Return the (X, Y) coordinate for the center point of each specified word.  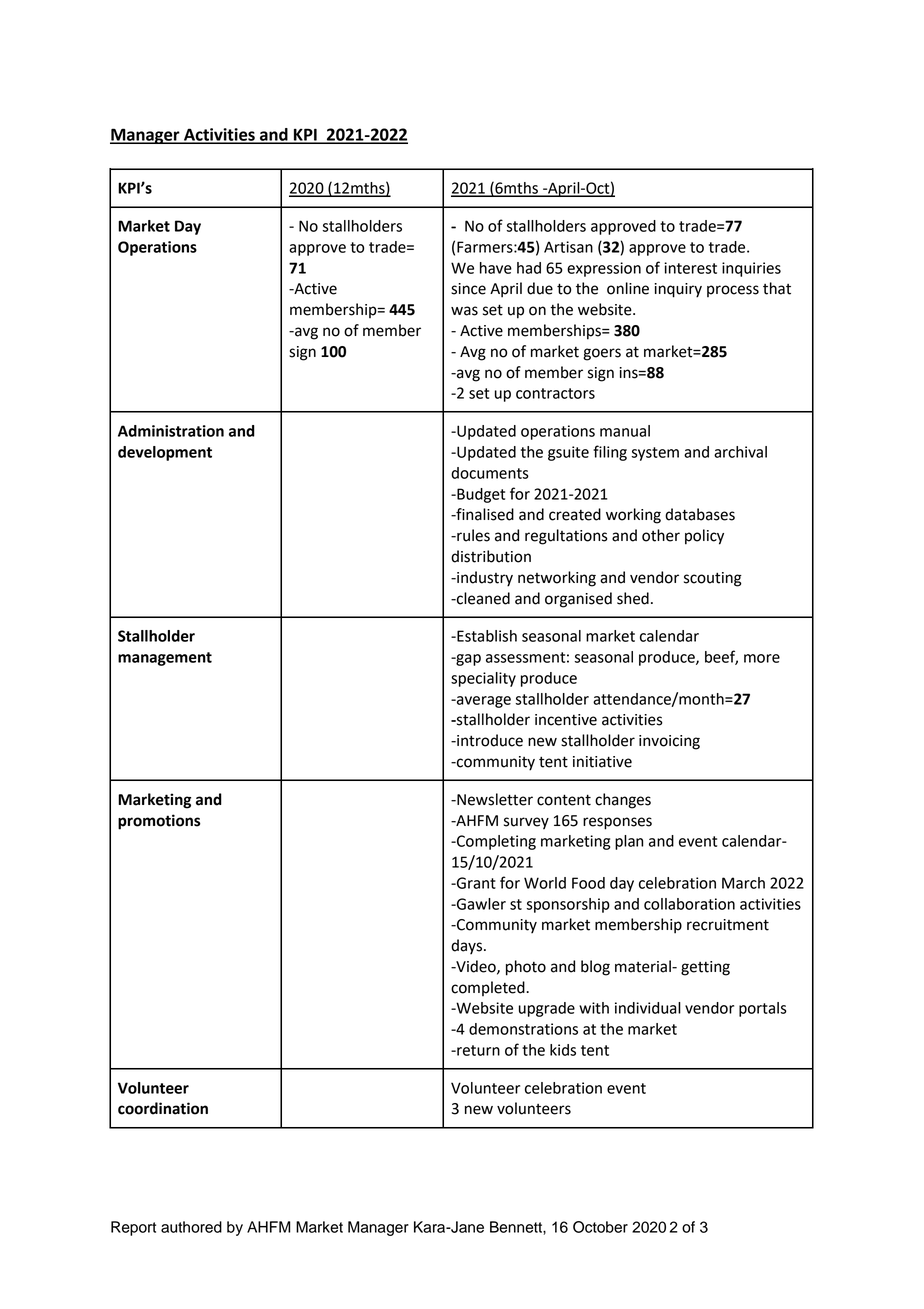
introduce (489, 740)
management (165, 659)
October (600, 1227)
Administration (171, 431)
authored (191, 1227)
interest (690, 268)
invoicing (669, 742)
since (468, 289)
